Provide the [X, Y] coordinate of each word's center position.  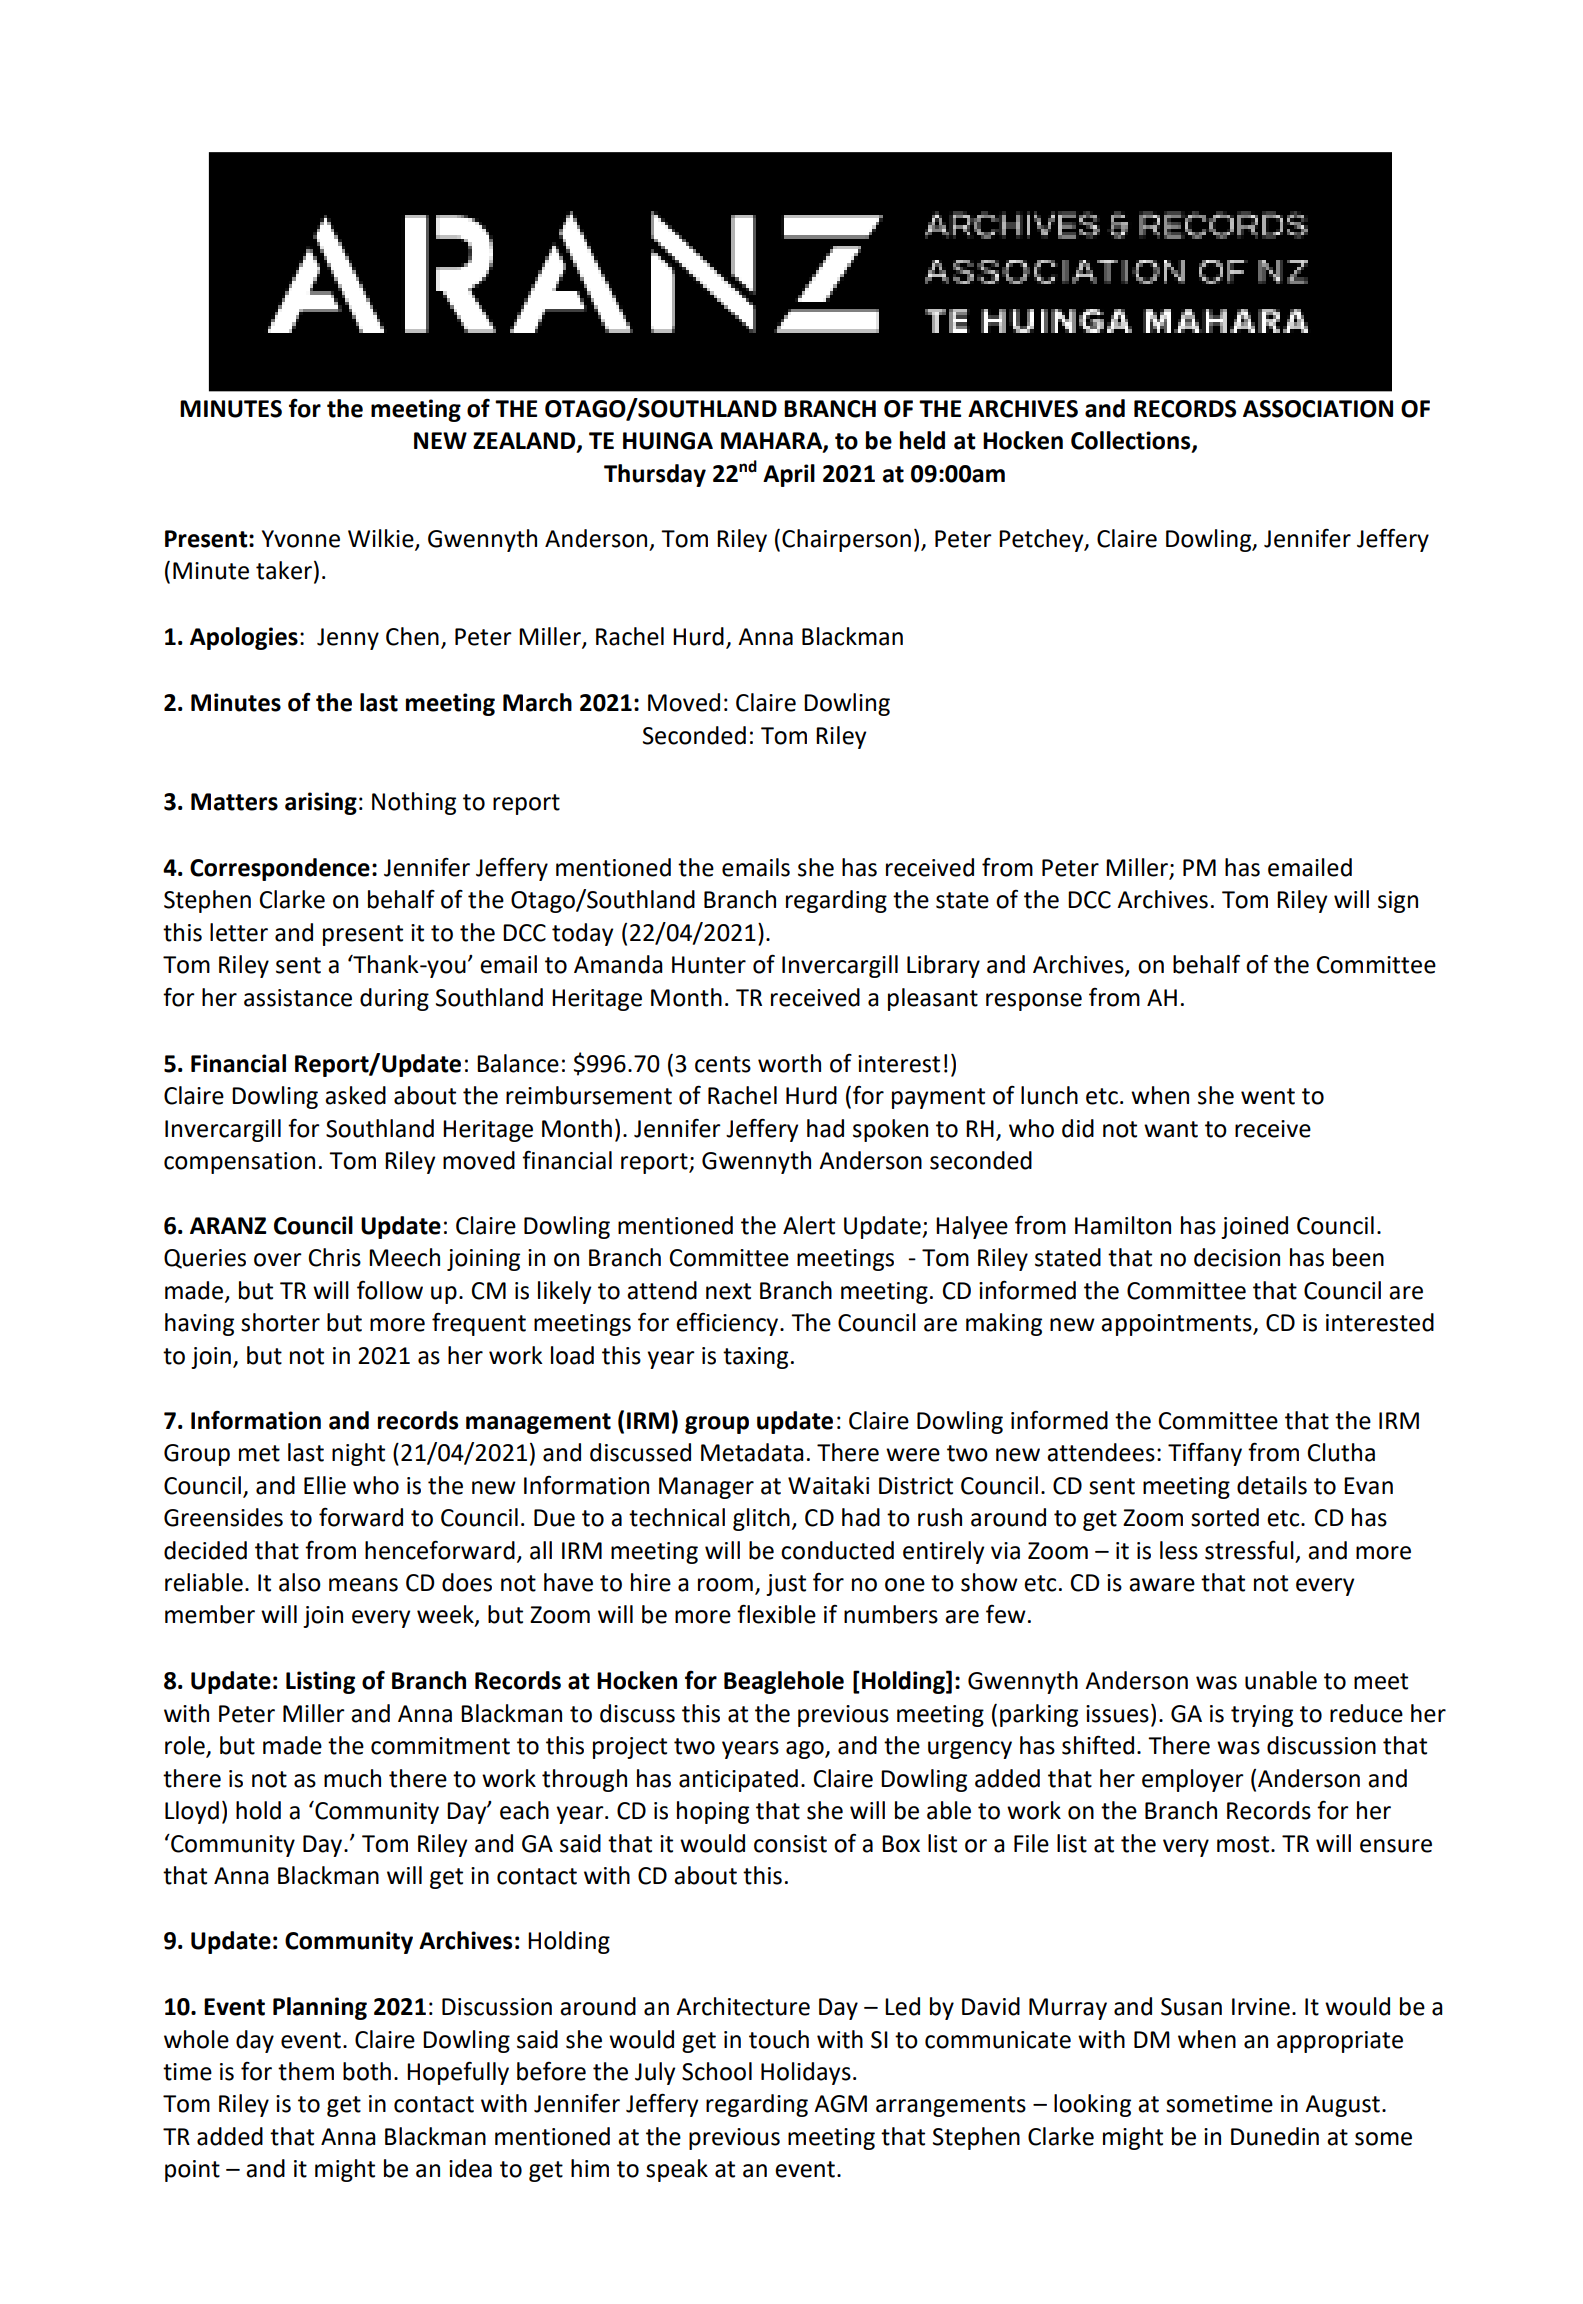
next [728, 1291]
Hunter [709, 965]
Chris [335, 1257]
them [306, 2071]
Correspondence [280, 869]
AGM [840, 2104]
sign [1398, 902]
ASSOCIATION [1318, 409]
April [789, 475]
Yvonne [301, 539]
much [352, 1778]
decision [1237, 1257]
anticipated [738, 1780]
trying [1262, 1716]
